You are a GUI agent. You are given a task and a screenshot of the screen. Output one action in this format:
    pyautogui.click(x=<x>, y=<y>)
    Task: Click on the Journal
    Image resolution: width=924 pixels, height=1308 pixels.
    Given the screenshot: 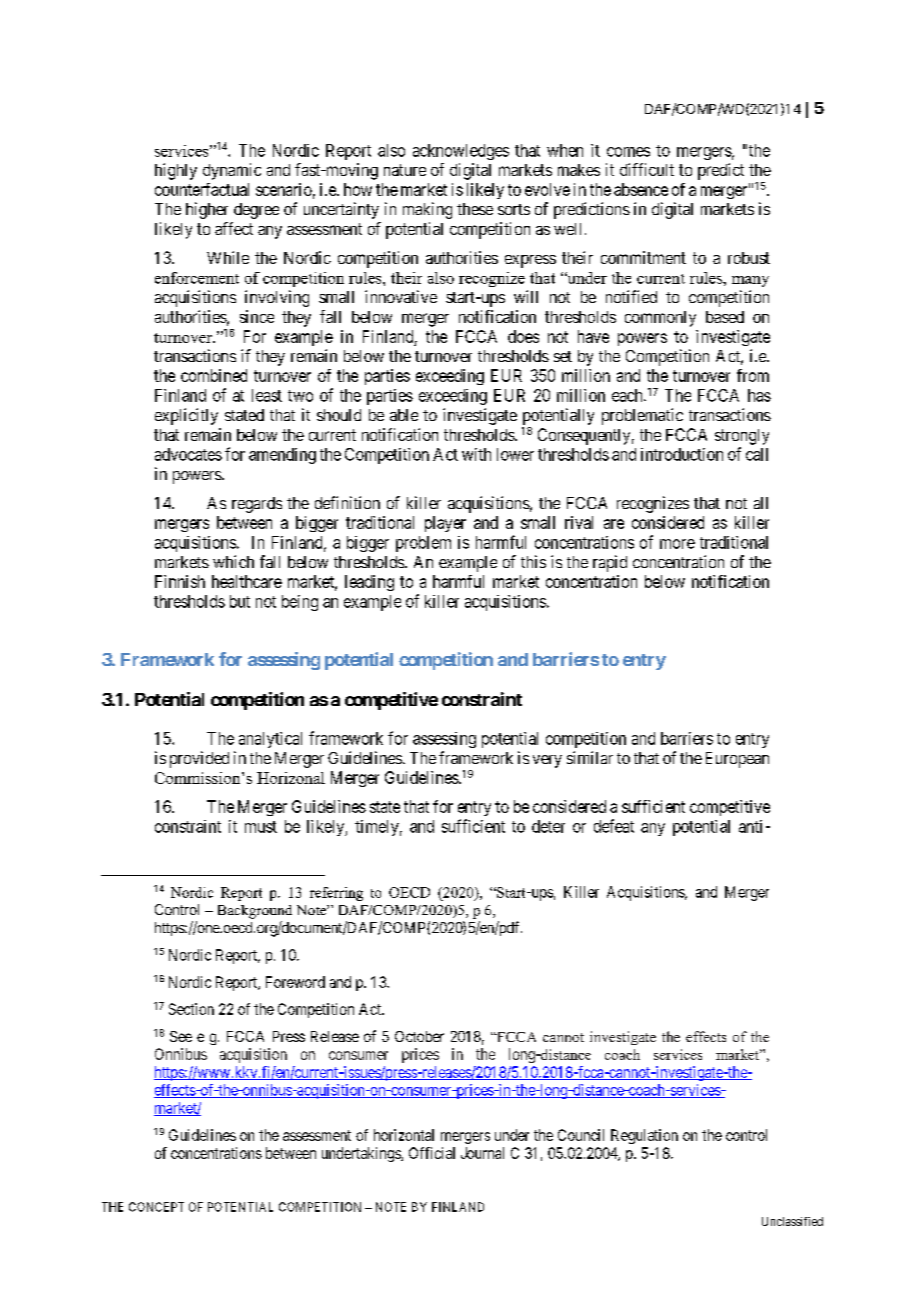 What is the action you would take?
    pyautogui.click(x=482, y=1153)
